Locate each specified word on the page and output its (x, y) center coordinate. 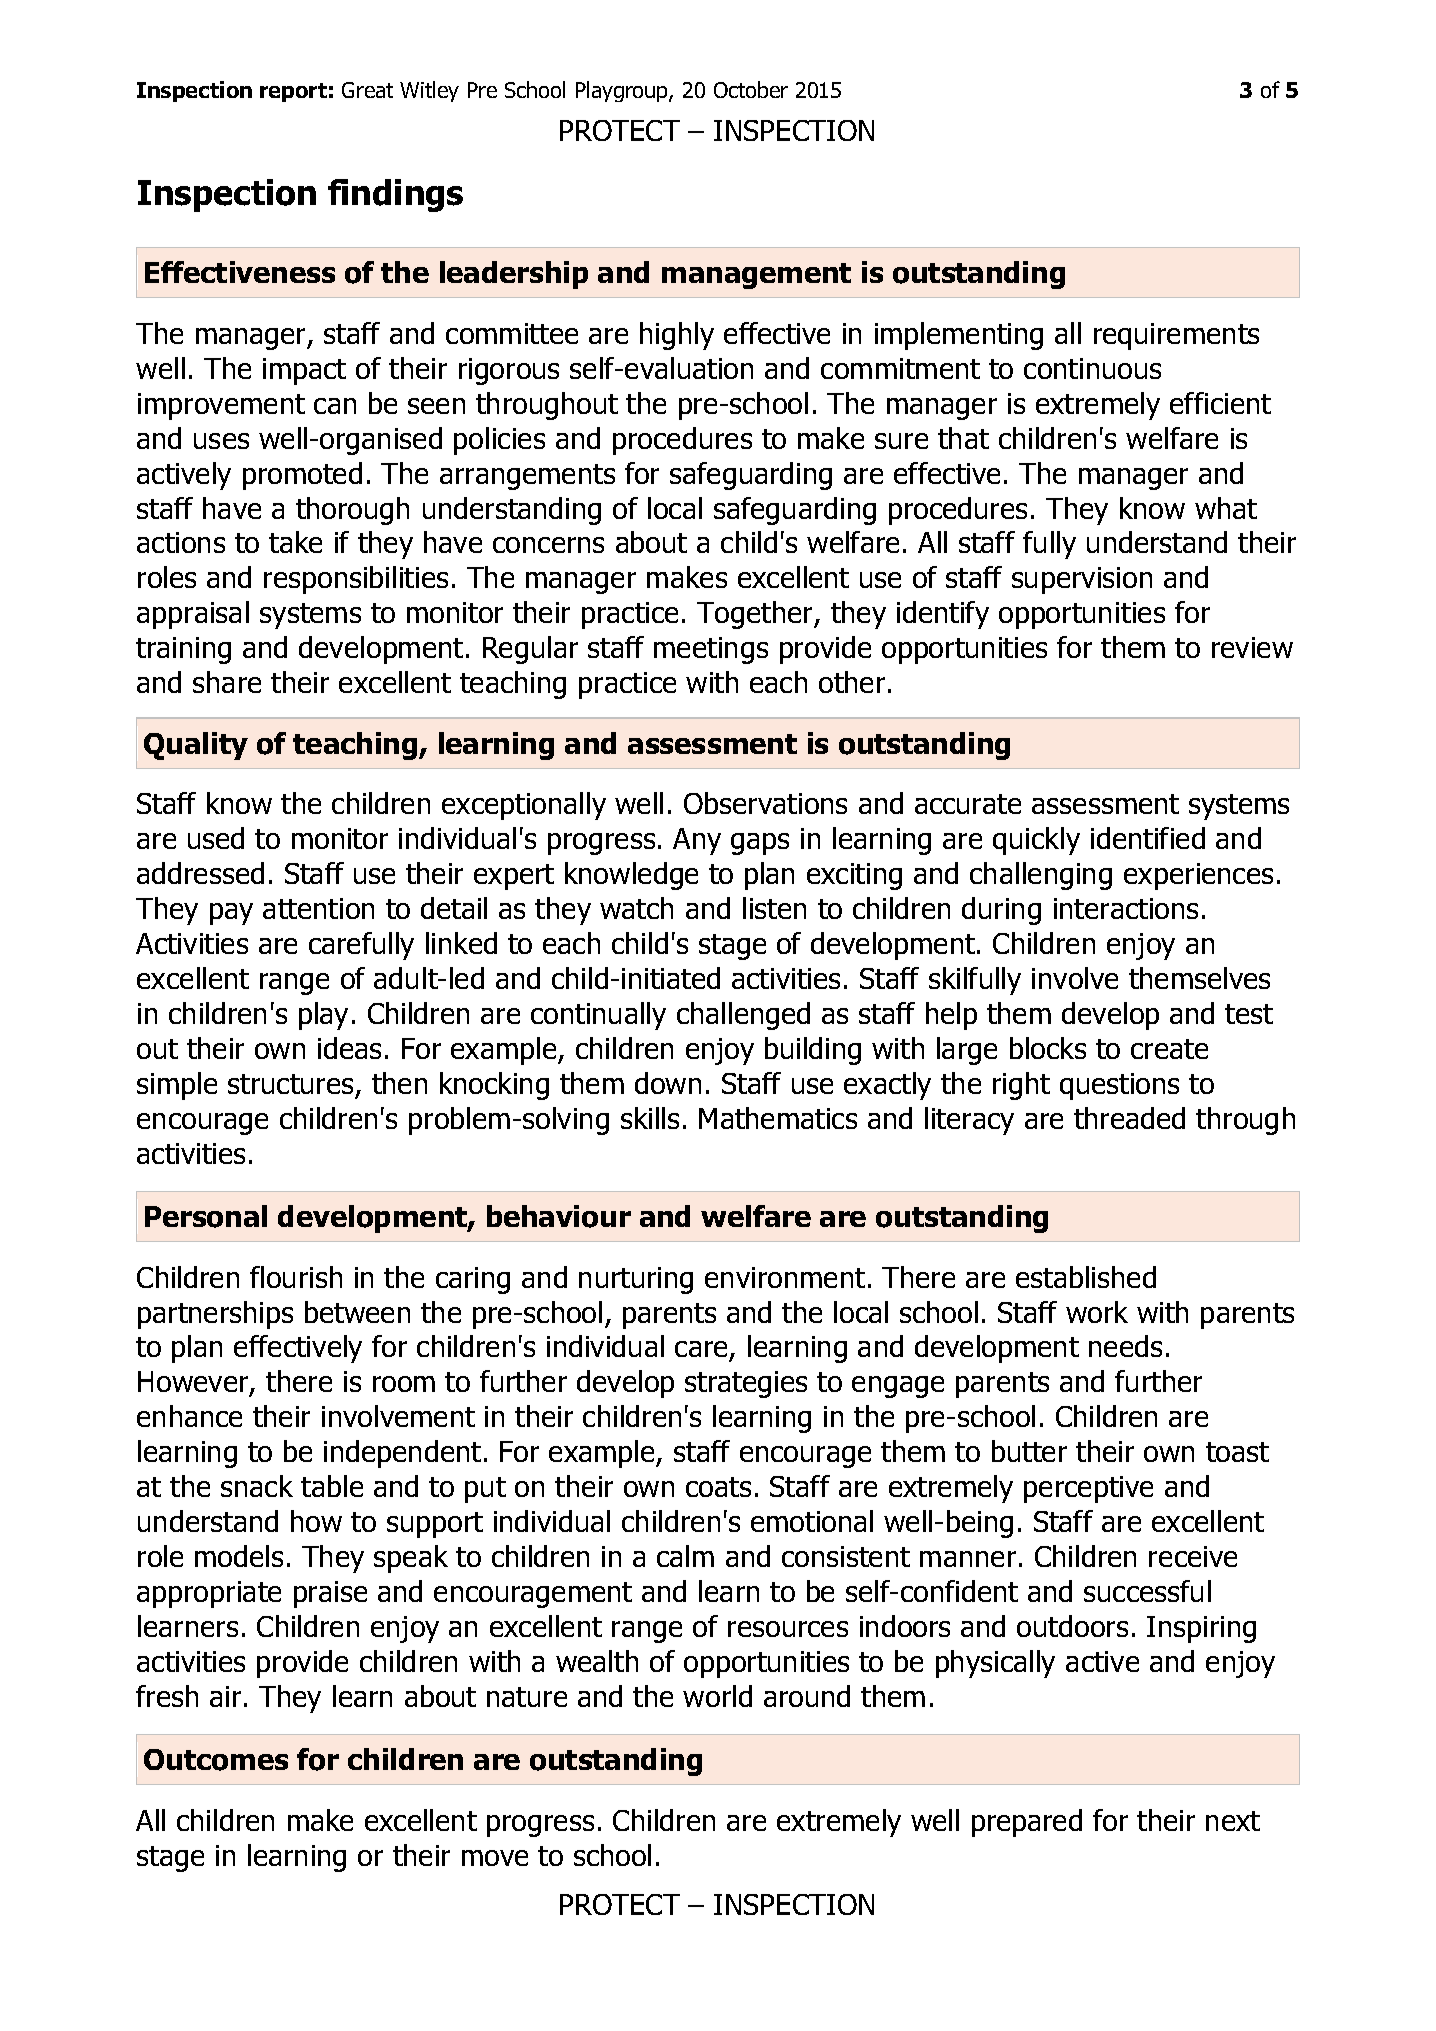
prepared (1027, 1823)
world (717, 1696)
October (751, 89)
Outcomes (216, 1760)
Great (367, 90)
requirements (1176, 336)
